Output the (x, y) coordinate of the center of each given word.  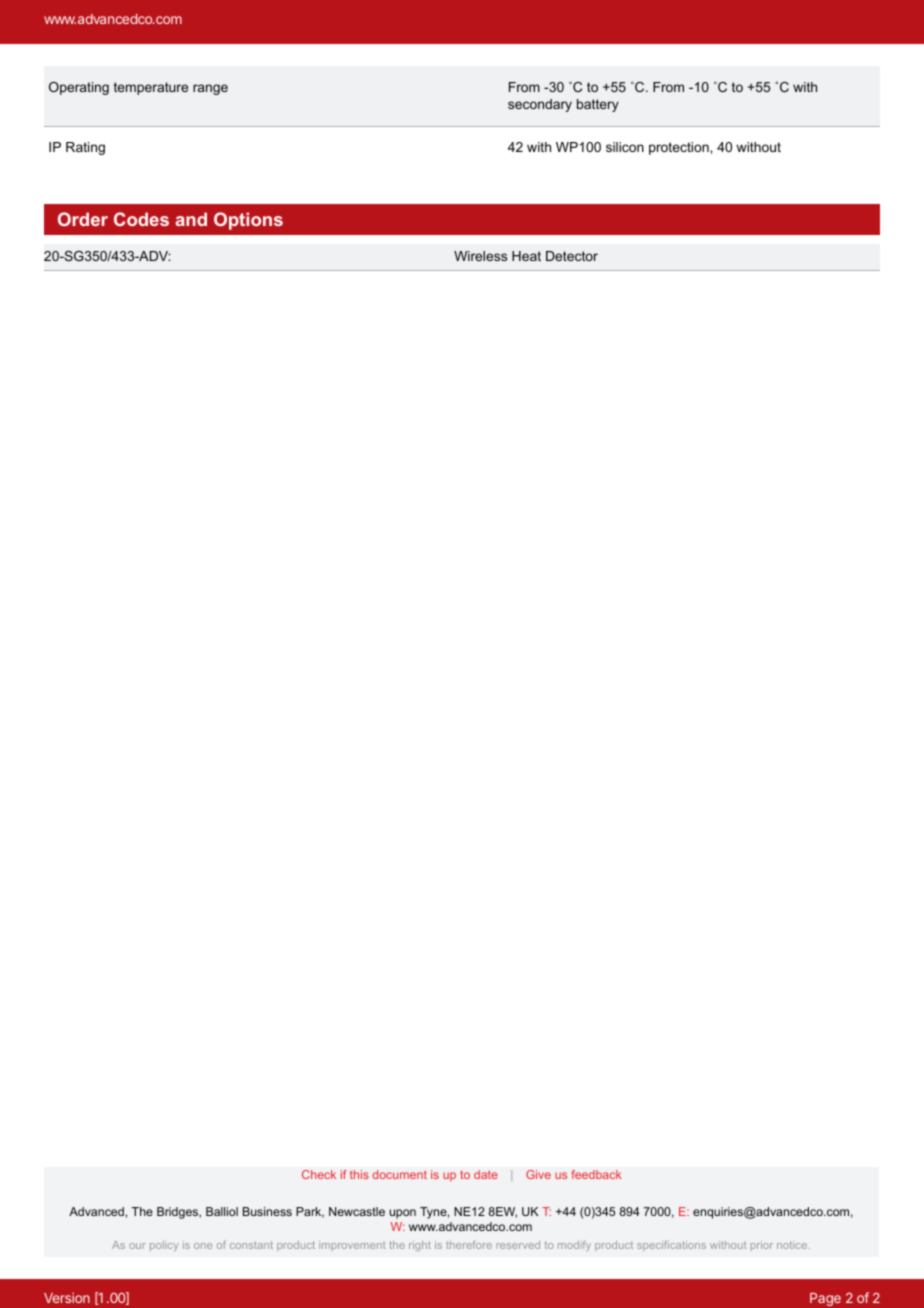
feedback (597, 1174)
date (486, 1174)
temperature (151, 88)
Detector (572, 256)
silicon (625, 147)
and (191, 219)
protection (680, 148)
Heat (526, 256)
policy (164, 1246)
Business (267, 1211)
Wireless (480, 256)
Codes (141, 219)
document (400, 1174)
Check (319, 1174)
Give (538, 1174)
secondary (540, 105)
